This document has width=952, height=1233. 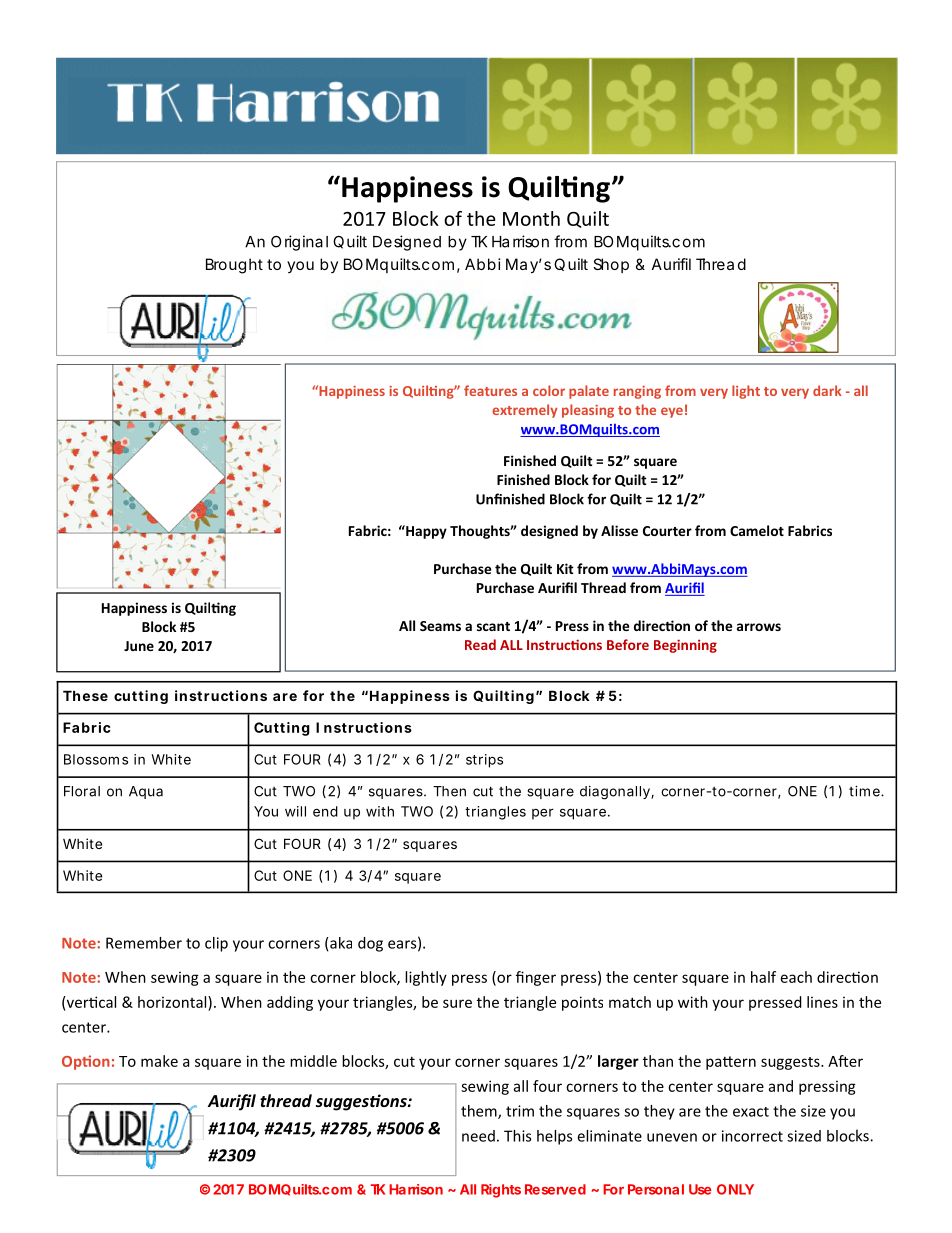 What do you see at coordinates (611, 265) in the document?
I see `Shop` at bounding box center [611, 265].
